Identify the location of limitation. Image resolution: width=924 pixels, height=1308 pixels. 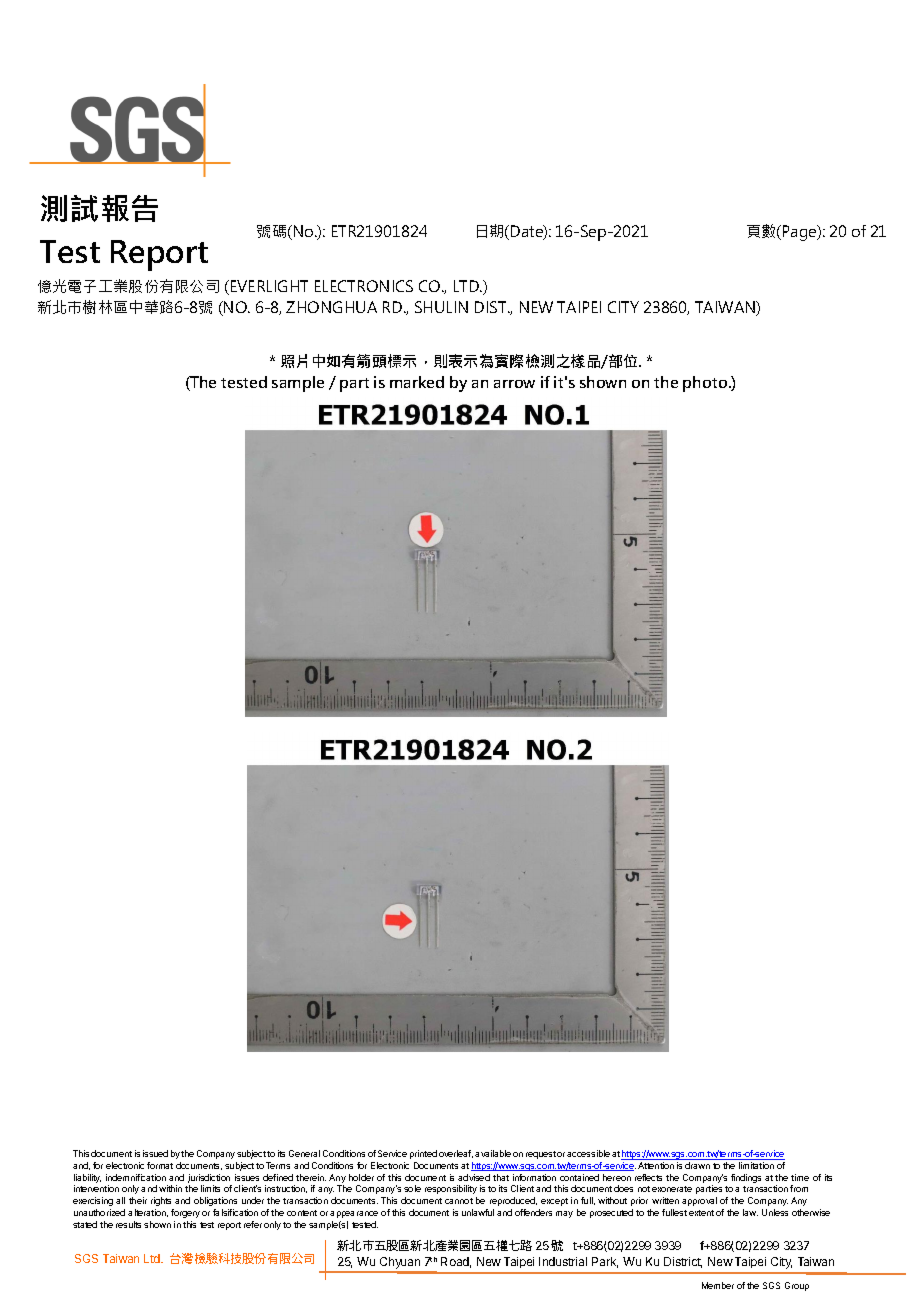
(756, 1165).
